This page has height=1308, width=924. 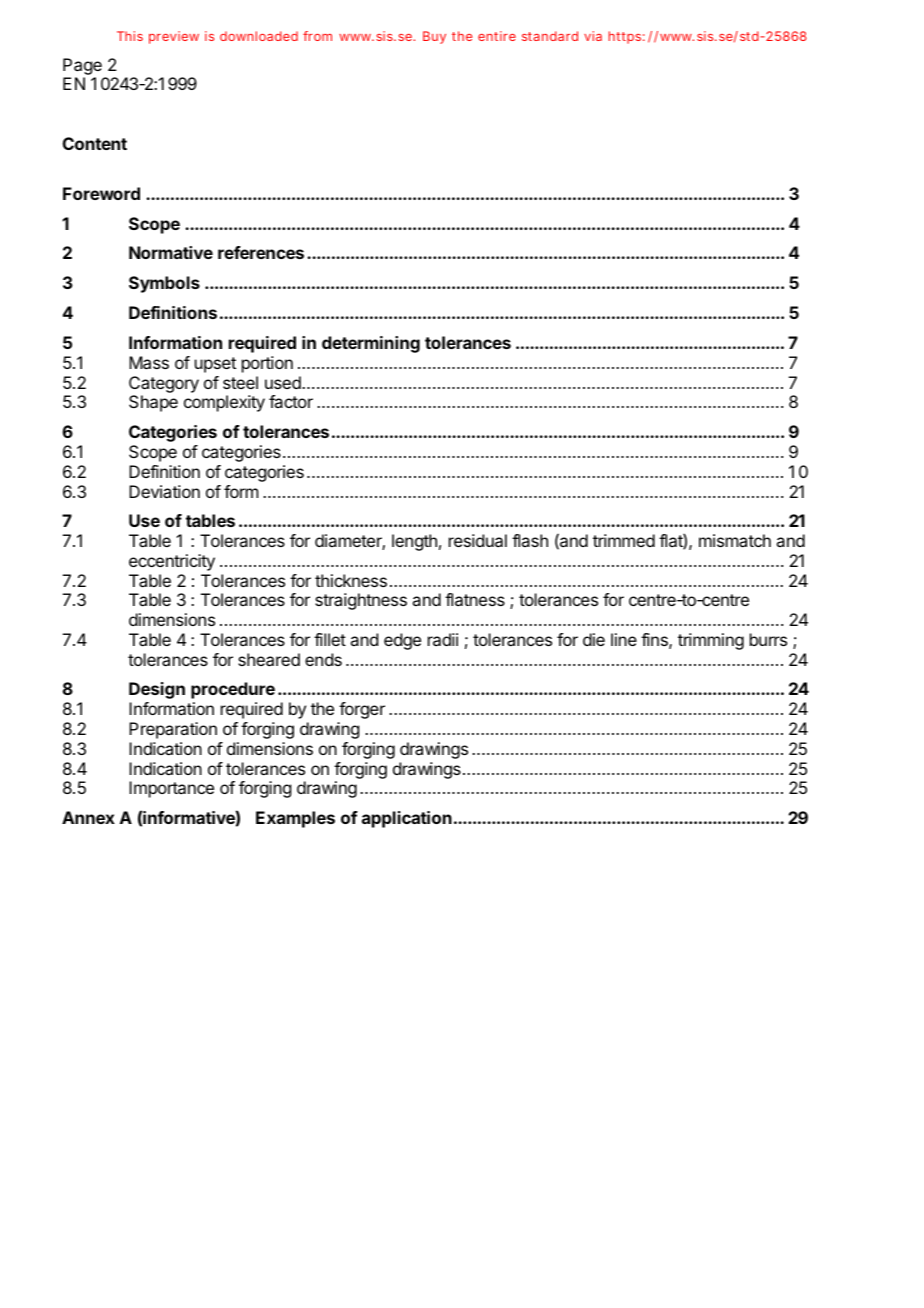 I want to click on length, so click(x=414, y=542).
